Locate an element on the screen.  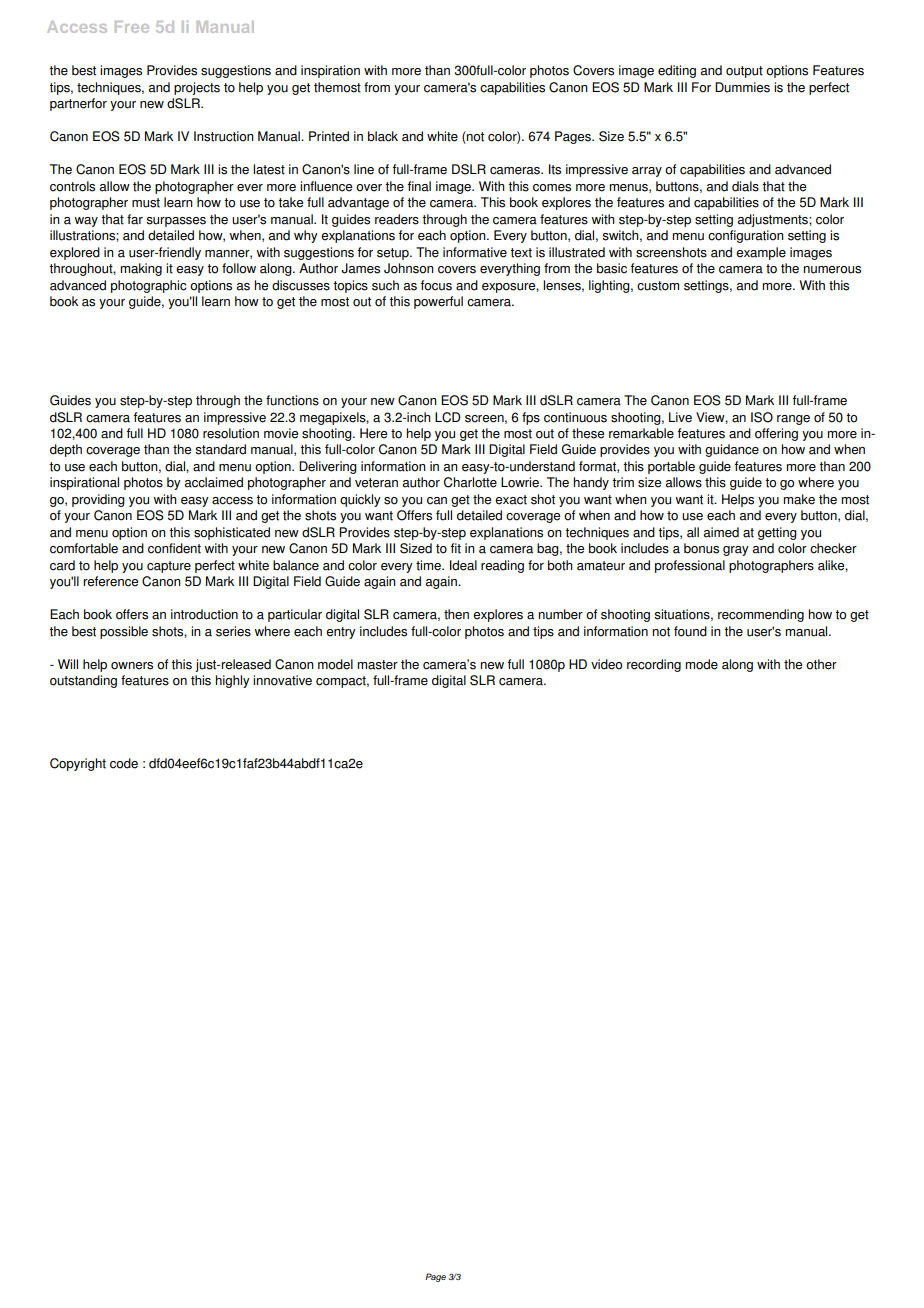
resolution is located at coordinates (231, 433).
